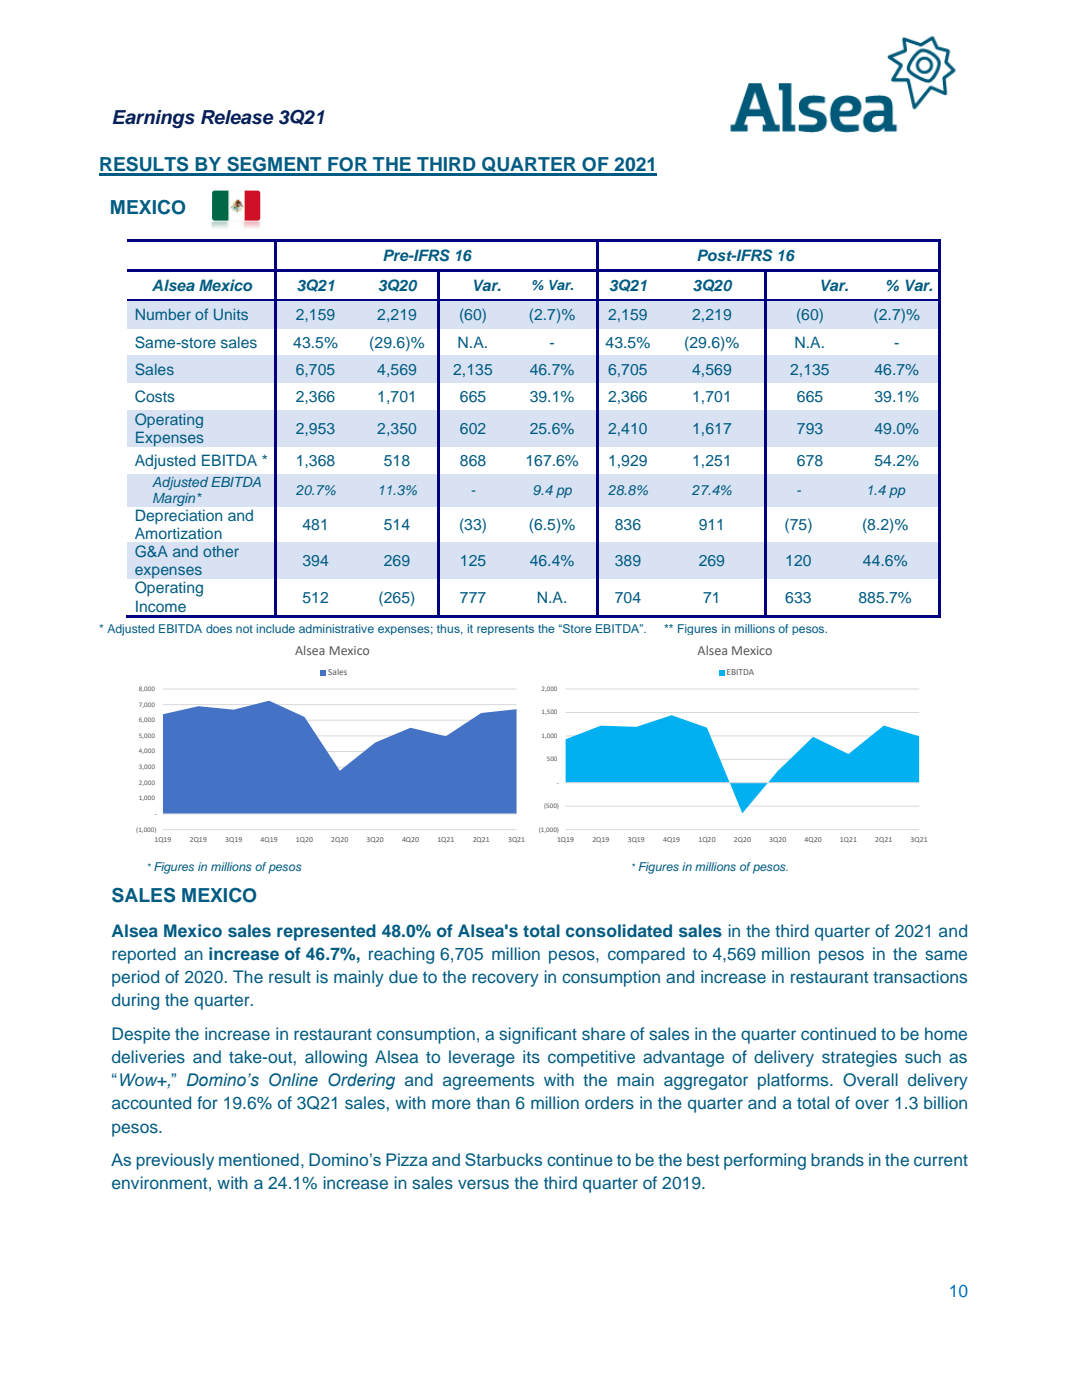  I want to click on Costs, so click(155, 396).
